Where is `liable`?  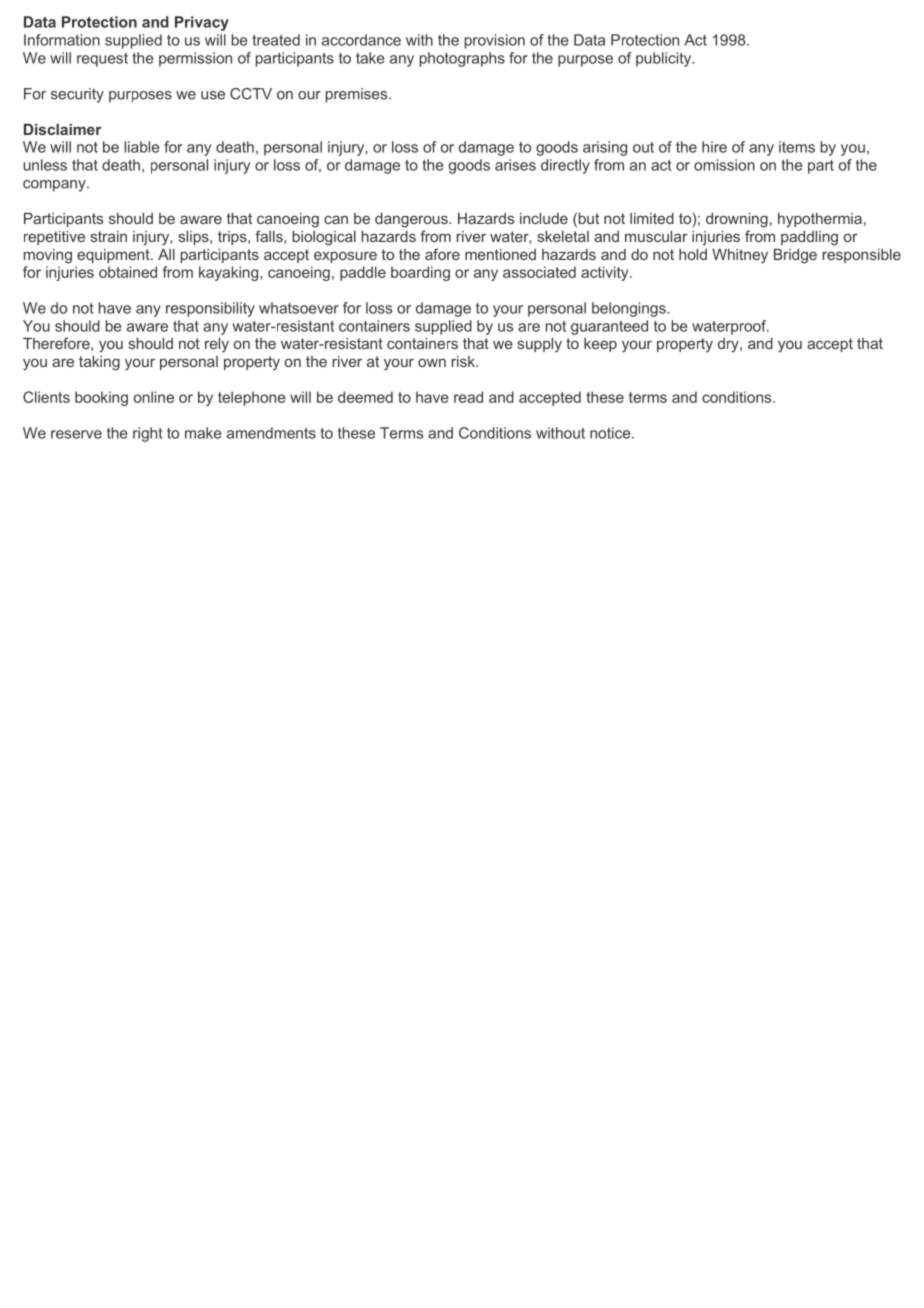
liable is located at coordinates (141, 147).
